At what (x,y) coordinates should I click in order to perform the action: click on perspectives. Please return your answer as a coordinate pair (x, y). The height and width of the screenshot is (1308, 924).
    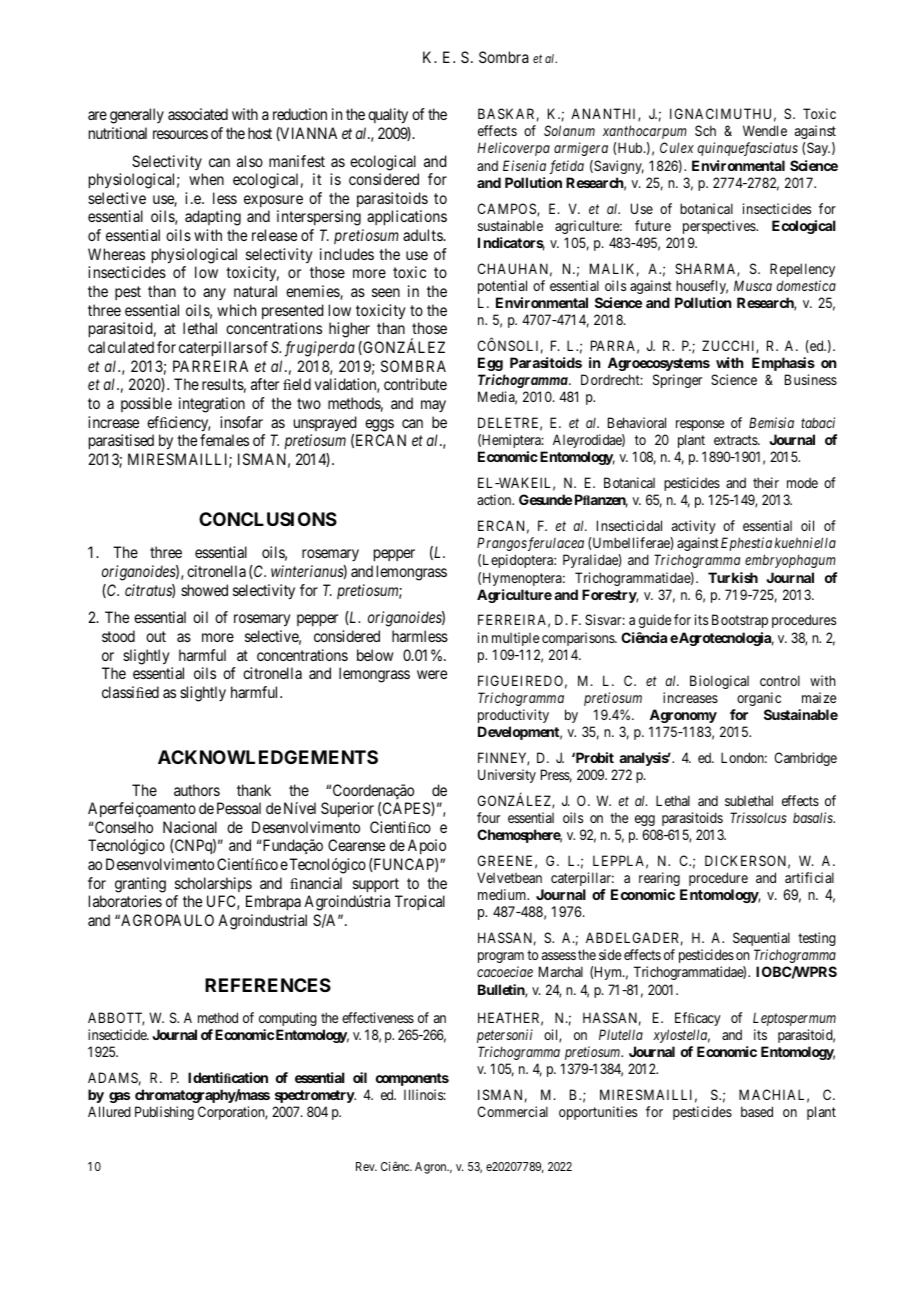
    Looking at the image, I should click on (720, 227).
